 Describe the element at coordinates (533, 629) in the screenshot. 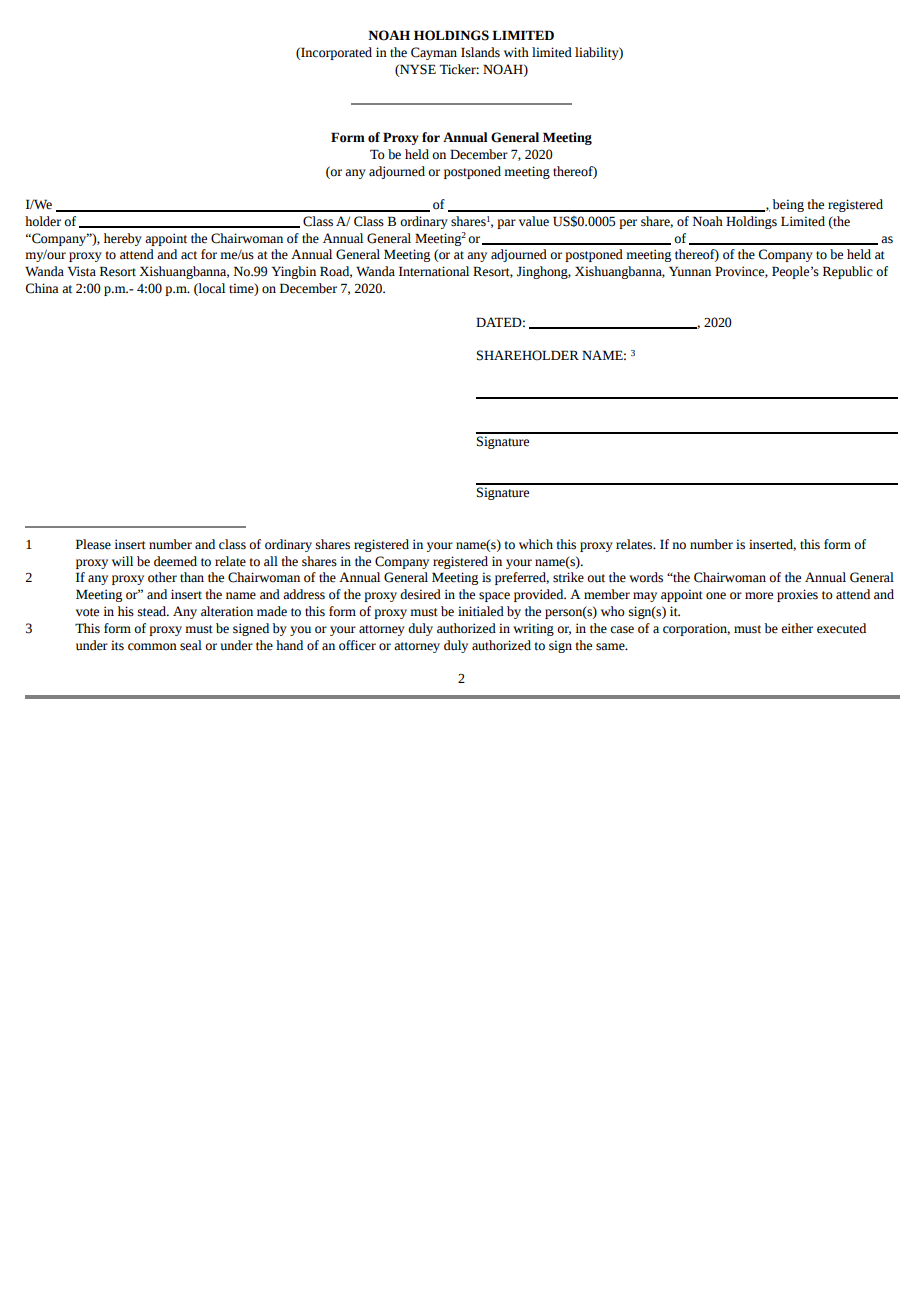

I see `writing` at that location.
